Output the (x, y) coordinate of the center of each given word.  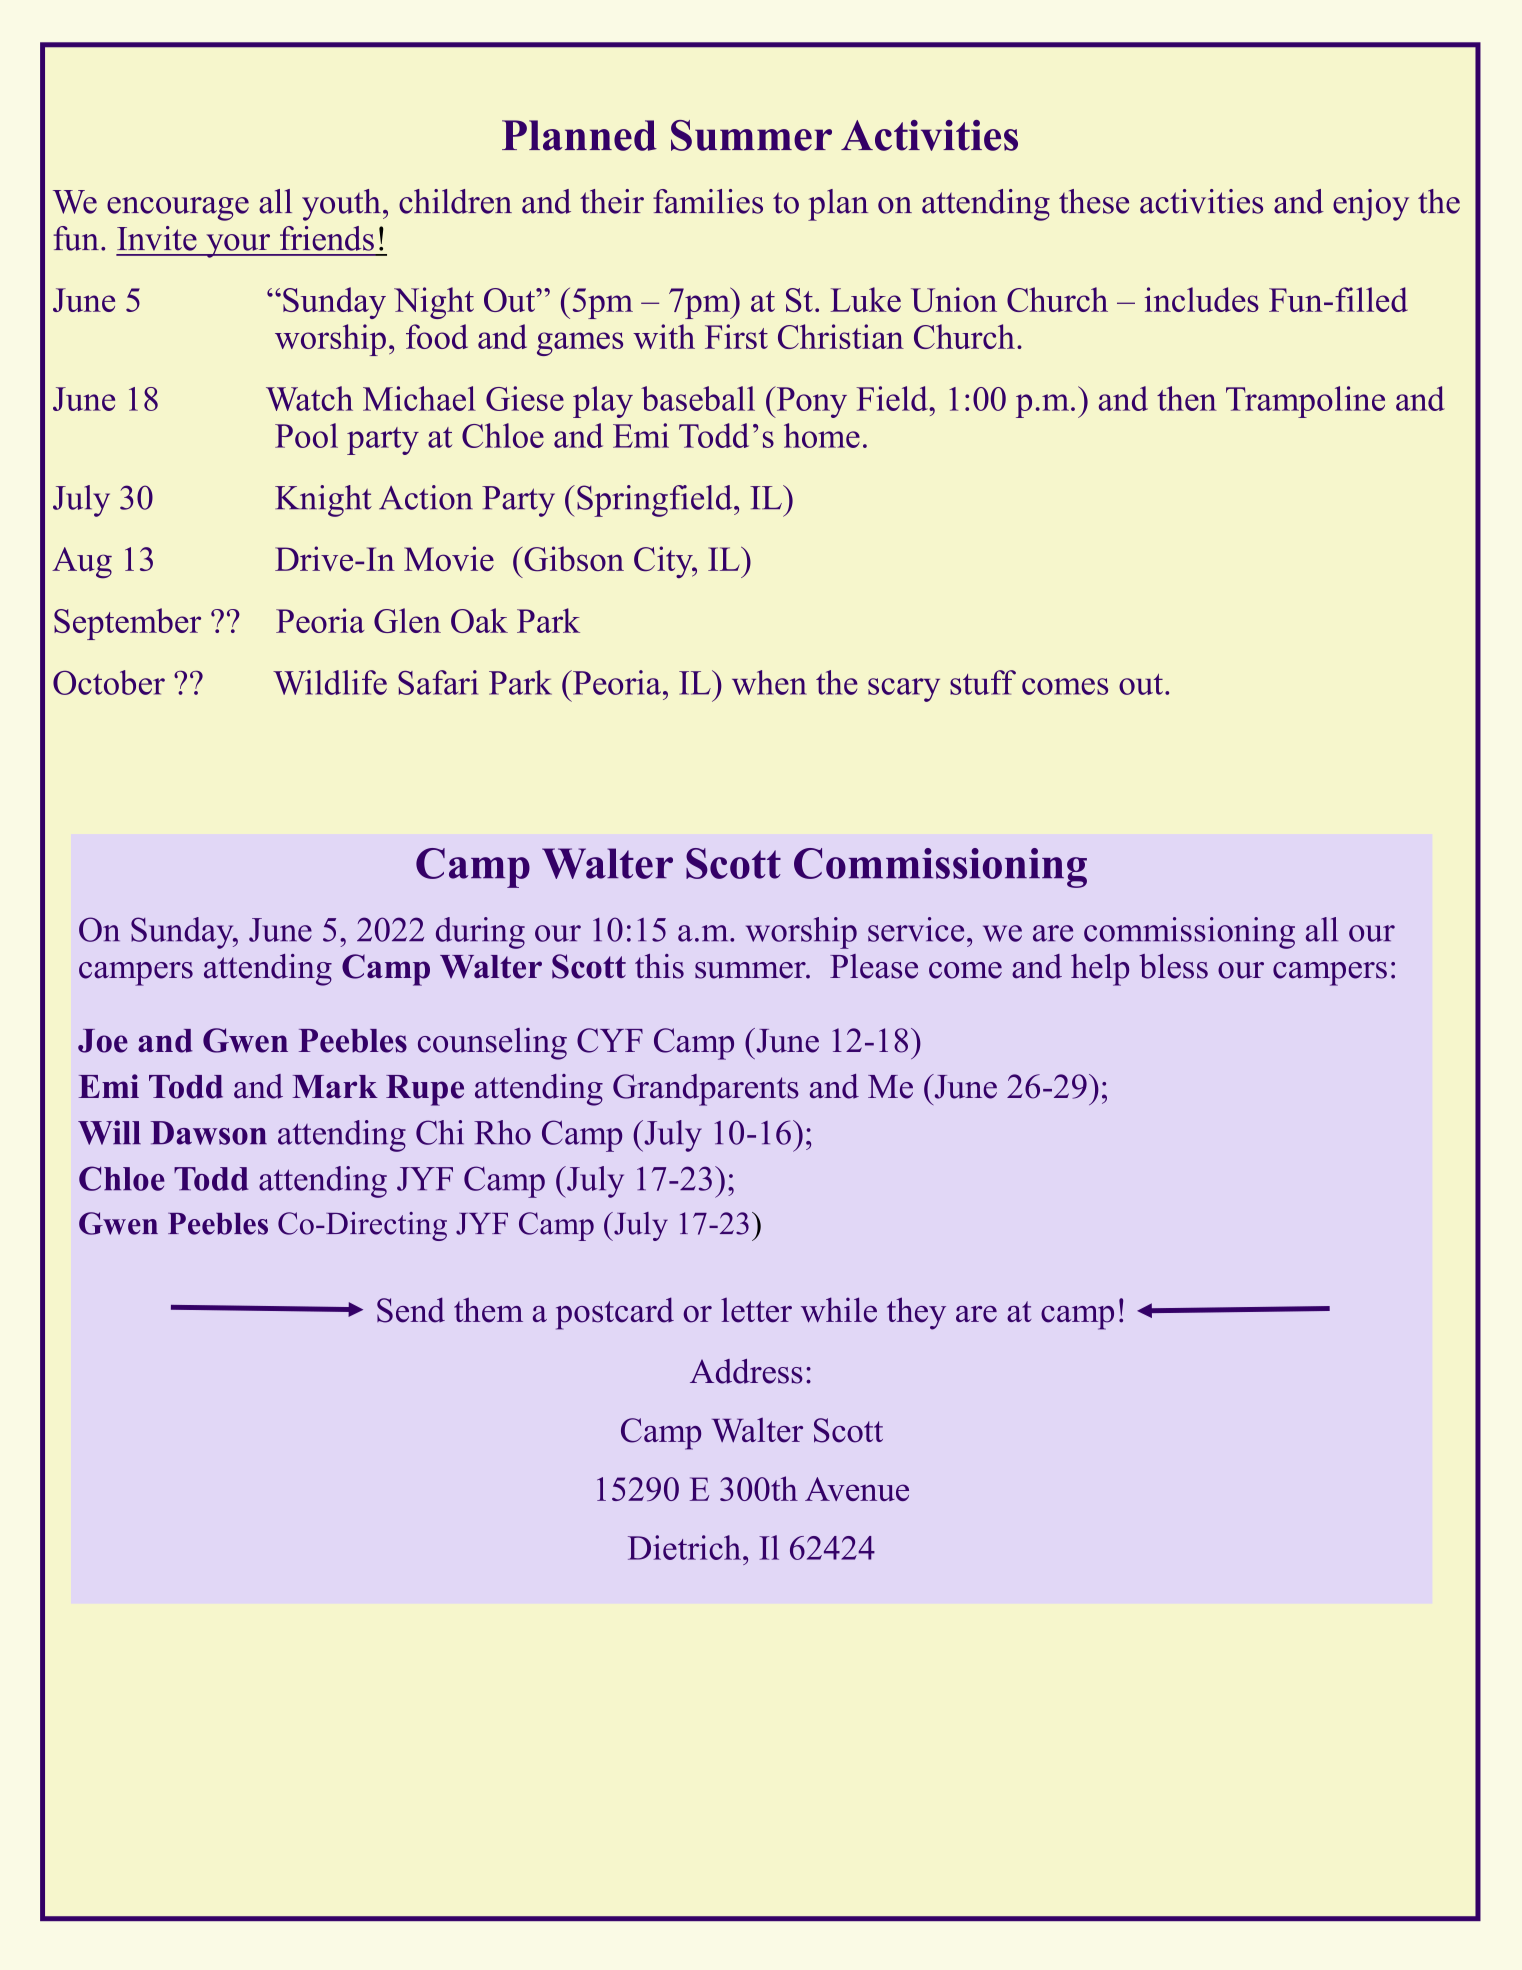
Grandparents (706, 1090)
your (238, 246)
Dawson (209, 1133)
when (769, 682)
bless (1173, 966)
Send (411, 1310)
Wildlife (330, 682)
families (708, 201)
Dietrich (684, 1547)
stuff (983, 682)
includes (1202, 299)
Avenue (857, 1489)
